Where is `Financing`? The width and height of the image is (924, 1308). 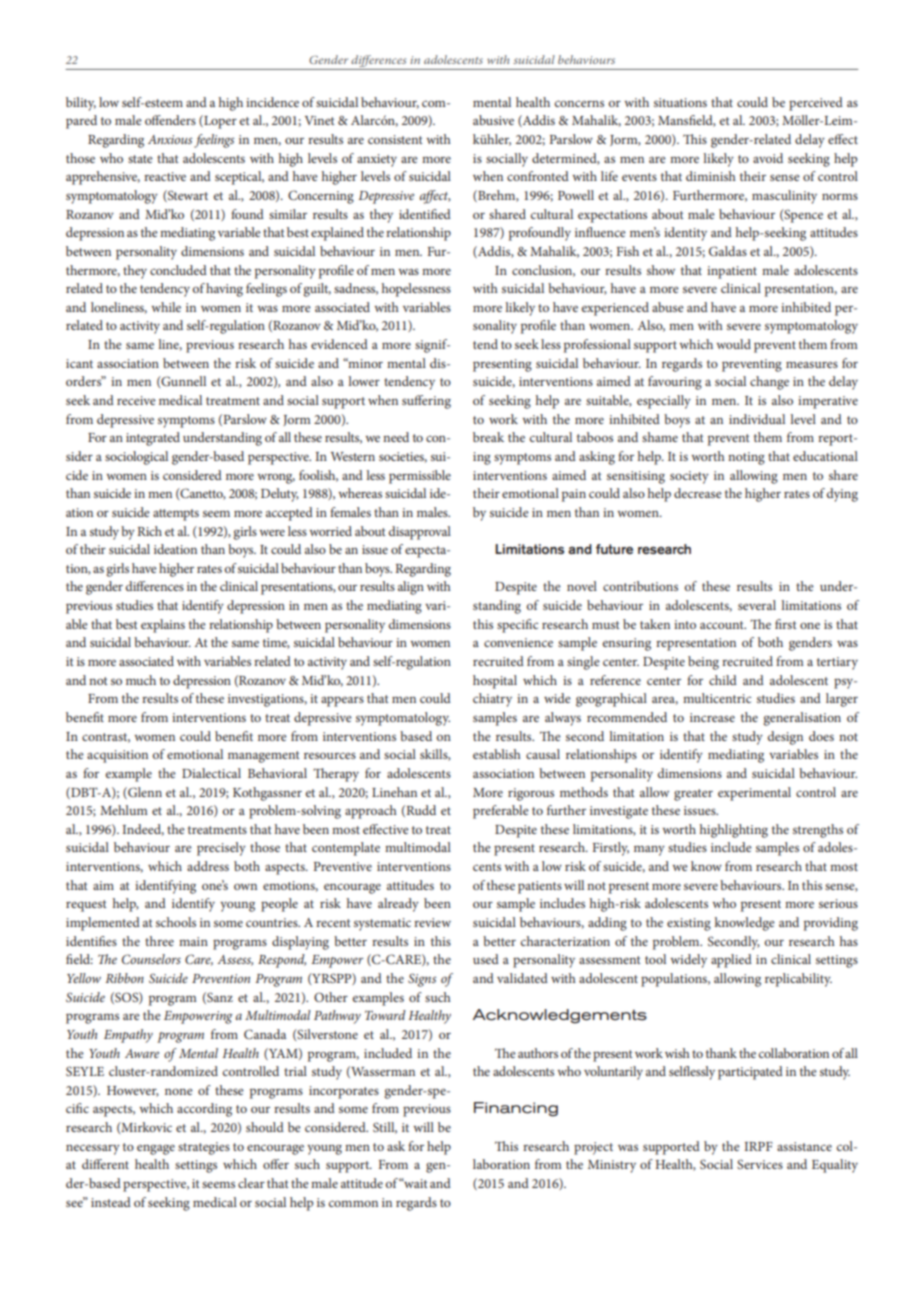 Financing is located at coordinates (516, 1109).
